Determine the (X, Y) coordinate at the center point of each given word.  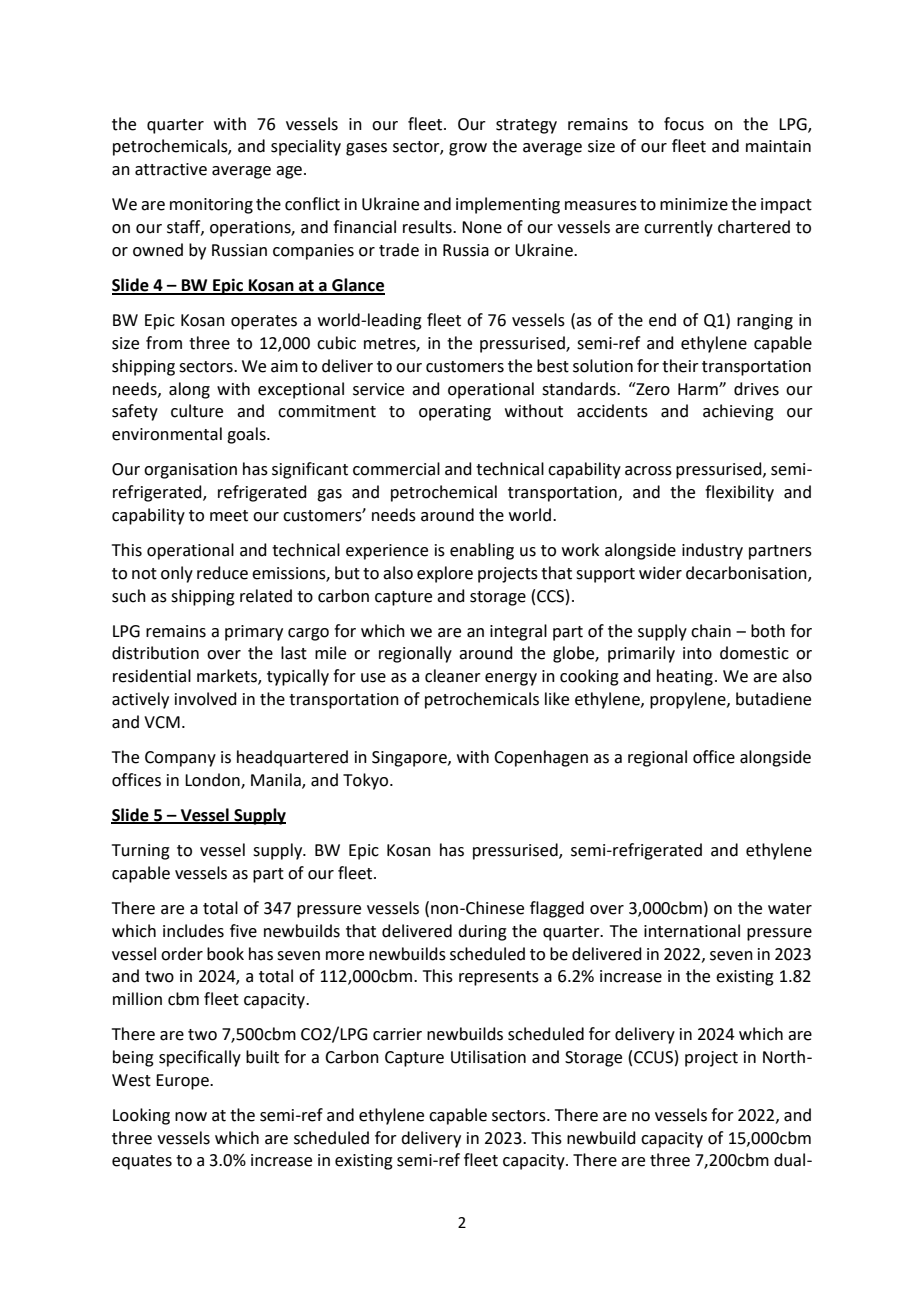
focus (684, 124)
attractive (171, 169)
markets (228, 677)
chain (711, 631)
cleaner (453, 676)
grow (468, 149)
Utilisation (488, 1057)
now (191, 1117)
